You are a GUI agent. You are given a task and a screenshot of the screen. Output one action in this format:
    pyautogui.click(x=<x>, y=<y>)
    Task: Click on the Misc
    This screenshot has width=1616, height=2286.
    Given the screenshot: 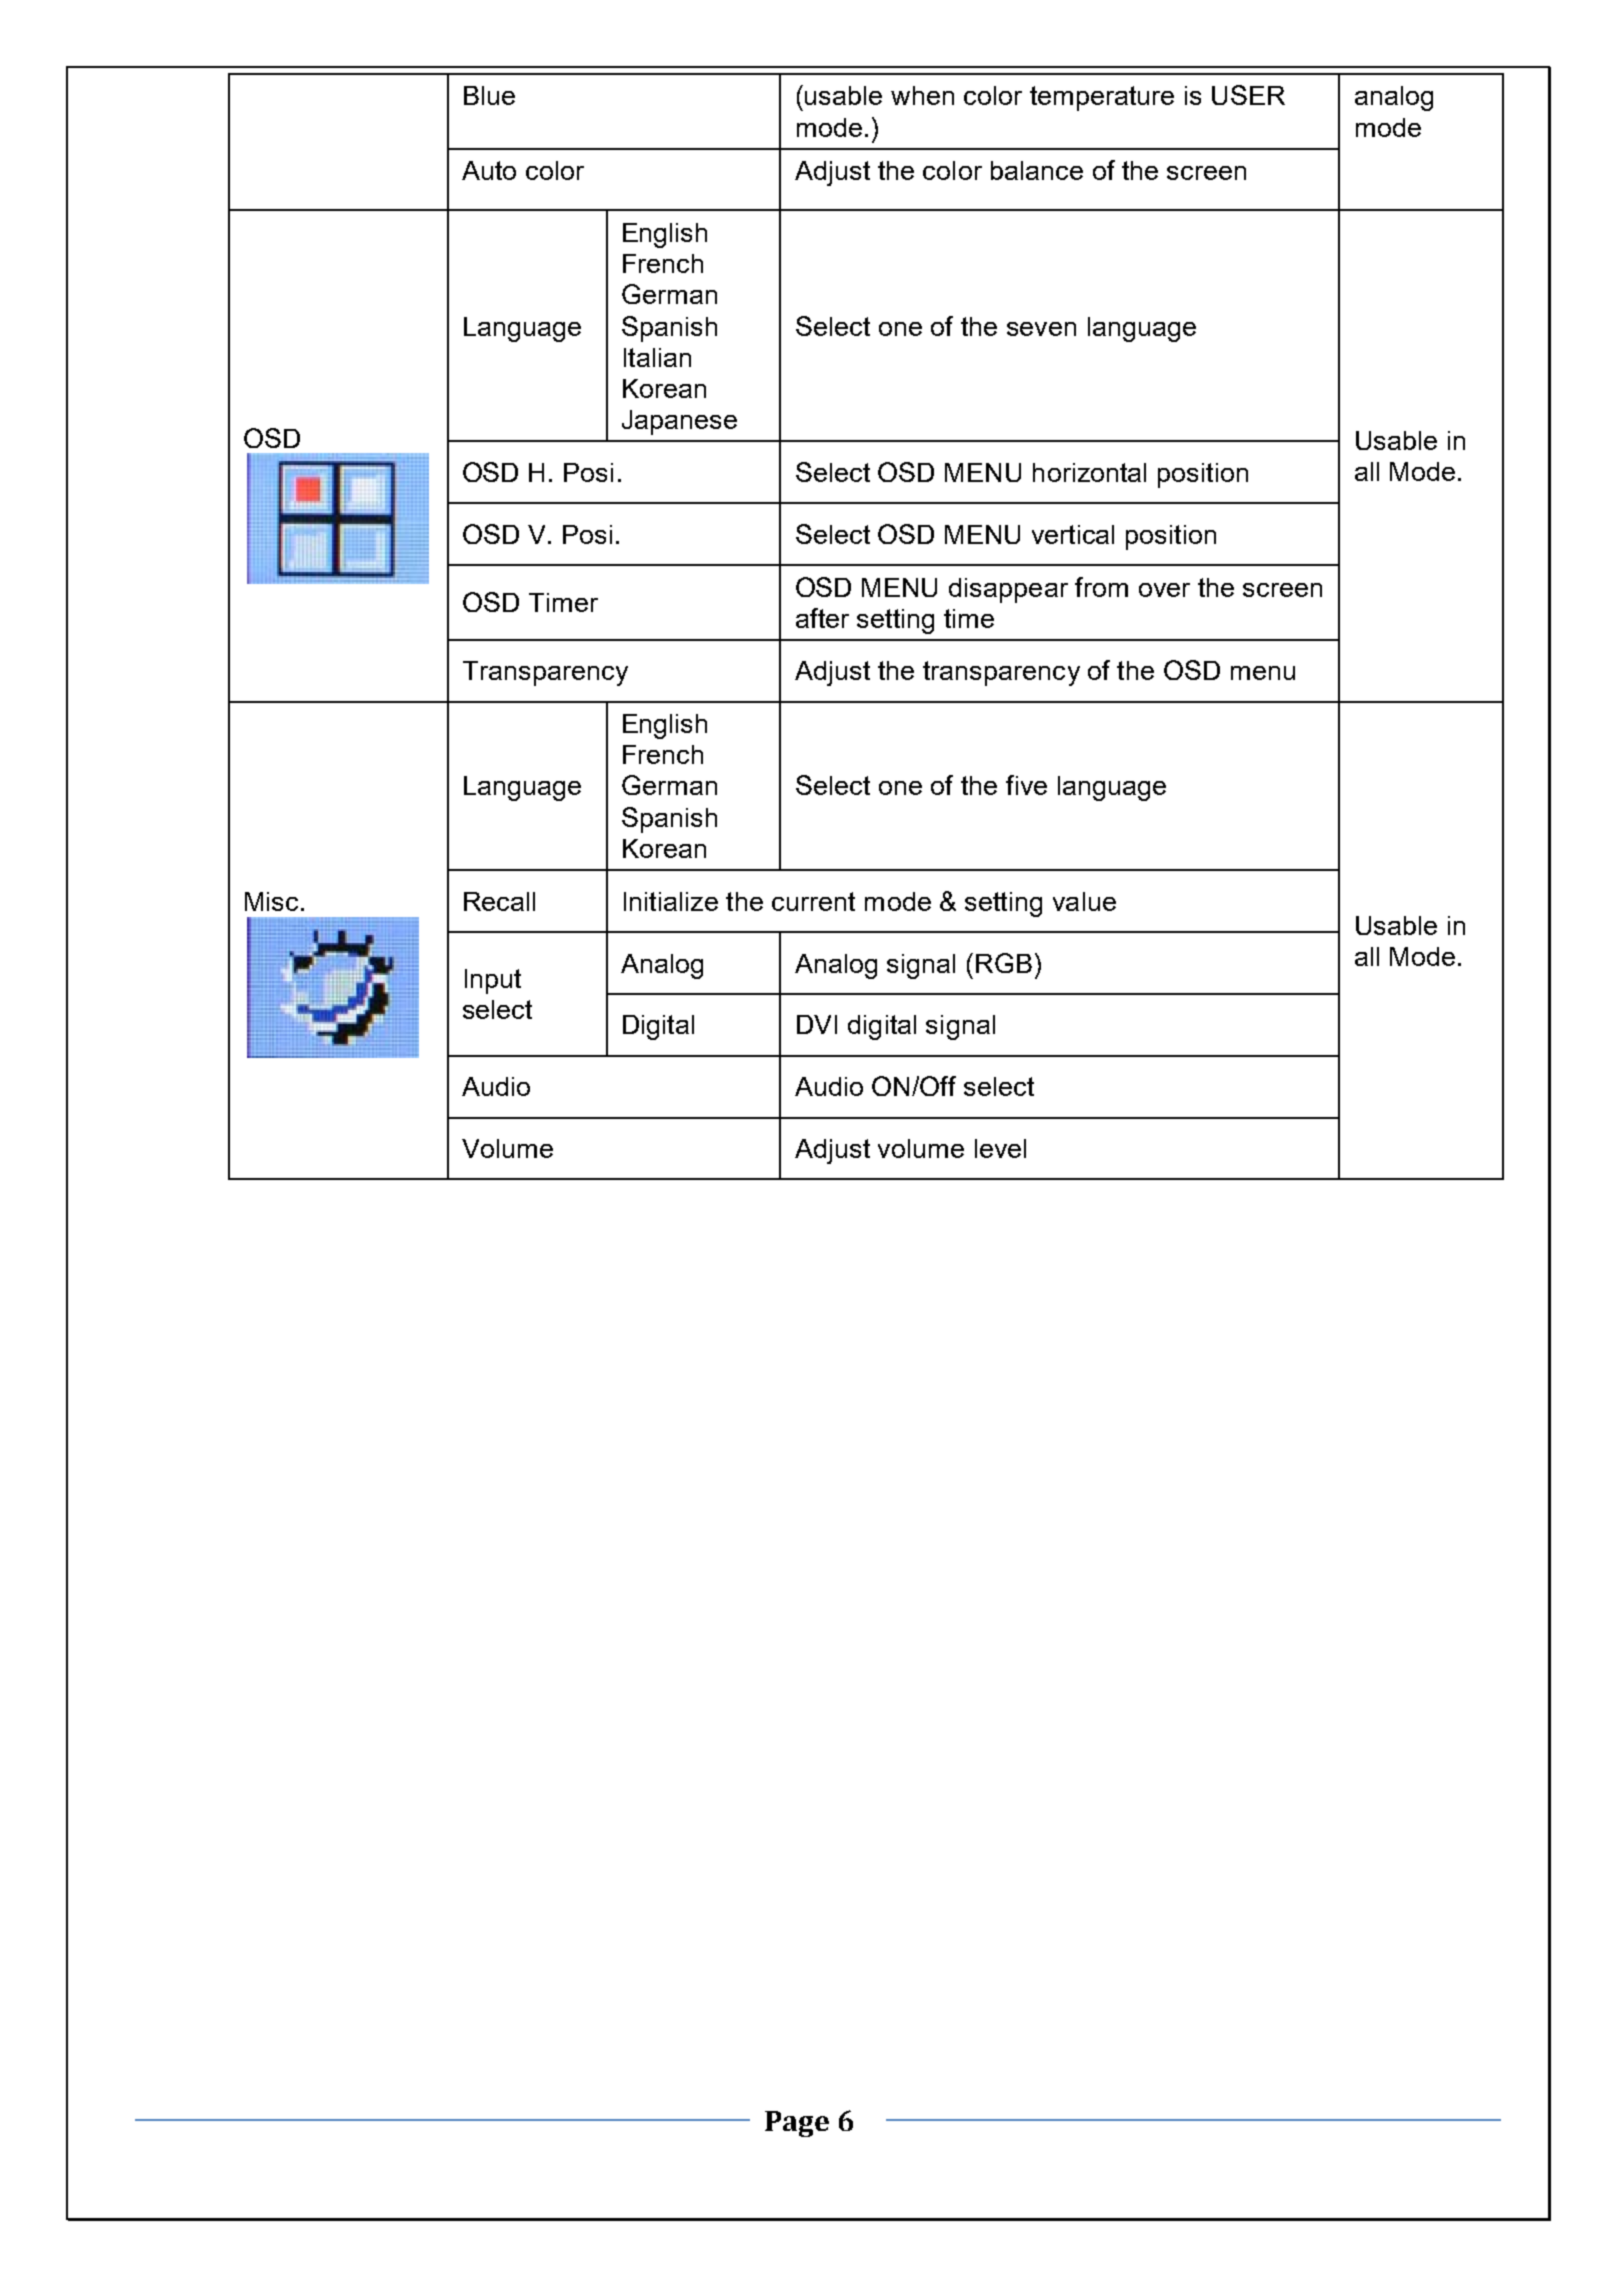 What is the action you would take?
    pyautogui.click(x=271, y=901)
